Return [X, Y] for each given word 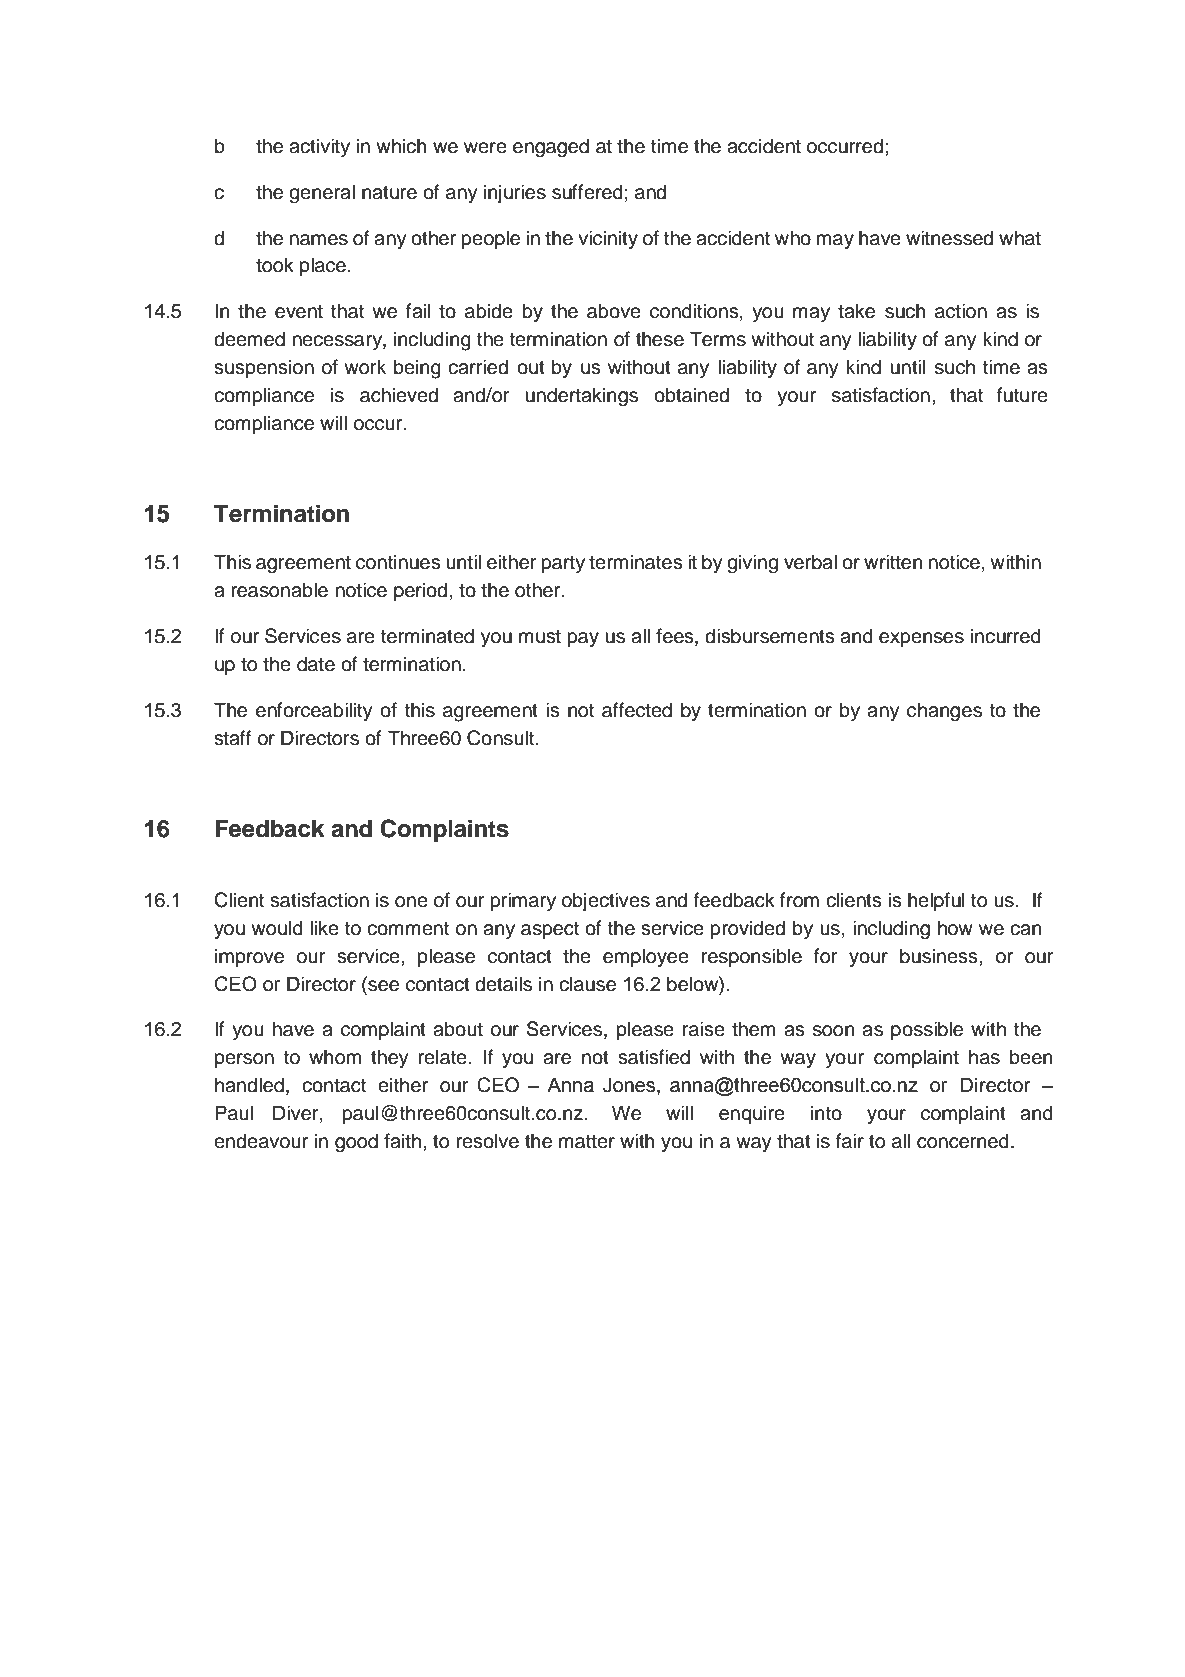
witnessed [949, 238]
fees [676, 637]
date [316, 664]
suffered [587, 192]
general [322, 194]
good [356, 1143]
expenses [921, 639]
